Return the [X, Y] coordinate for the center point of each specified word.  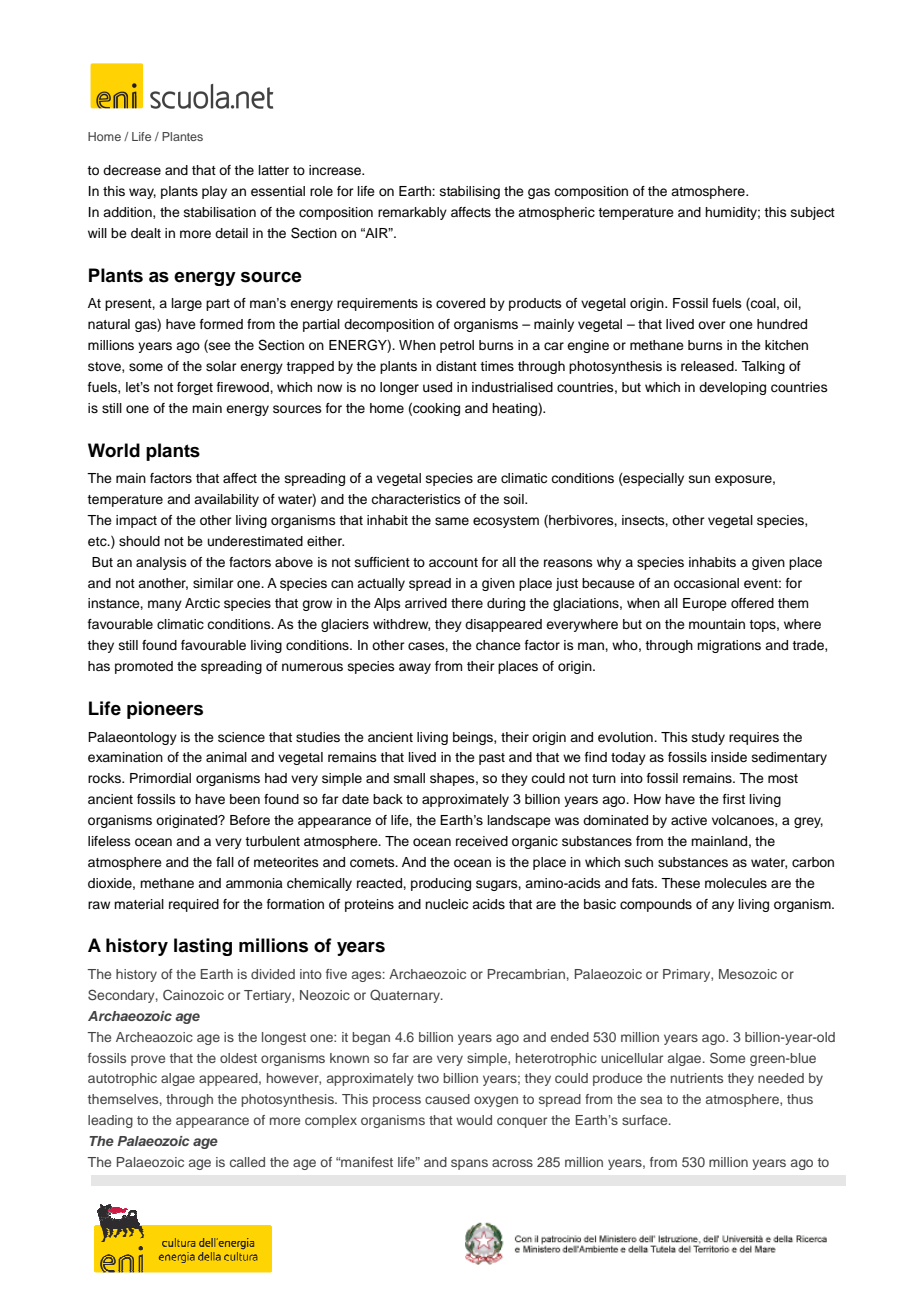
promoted [144, 667]
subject [813, 213]
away [415, 668]
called [247, 1162]
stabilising [470, 192]
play [214, 192]
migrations [729, 646]
